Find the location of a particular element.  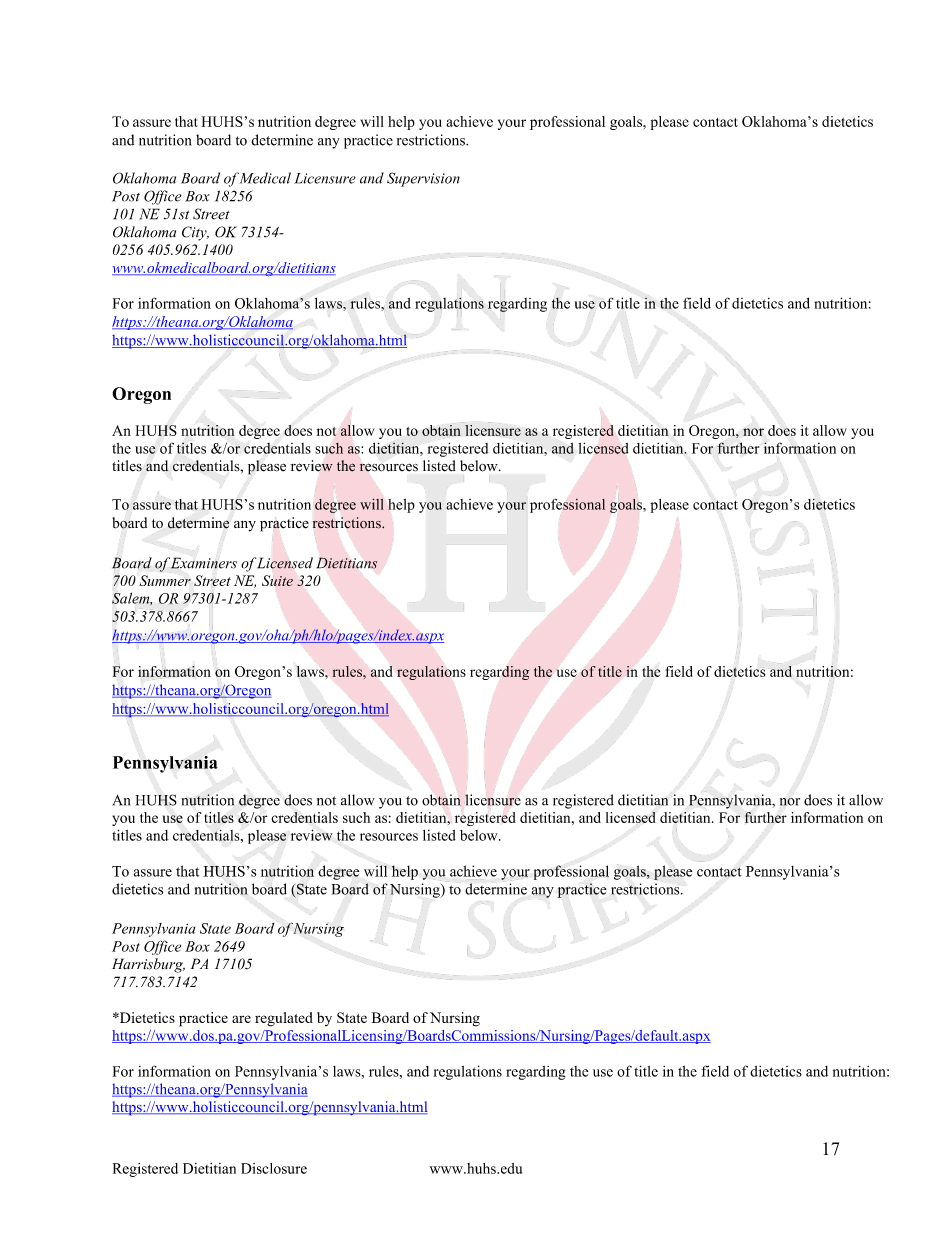

Summer is located at coordinates (165, 580).
